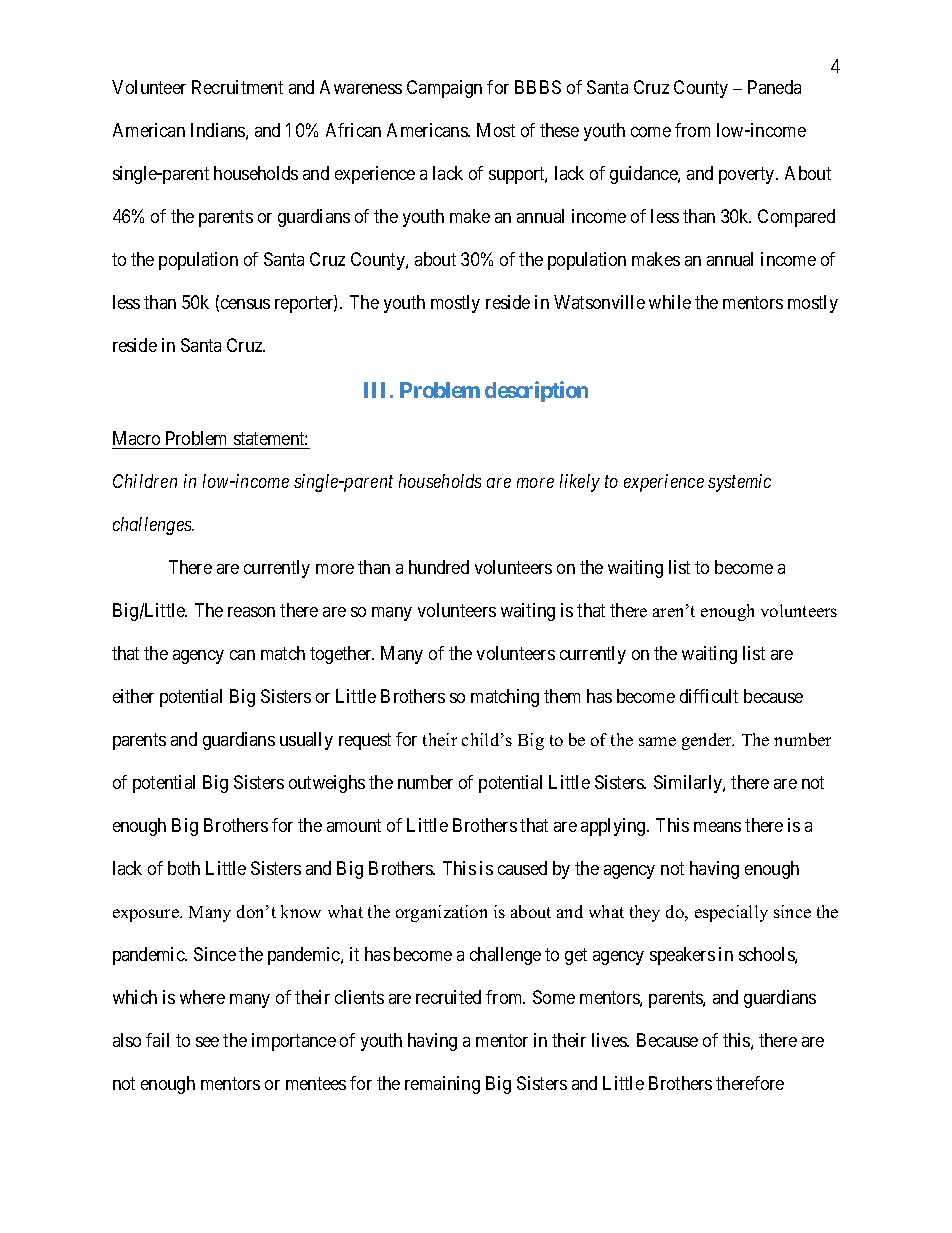 This screenshot has height=1233, width=952. What do you see at coordinates (442, 1085) in the screenshot?
I see `remaining` at bounding box center [442, 1085].
